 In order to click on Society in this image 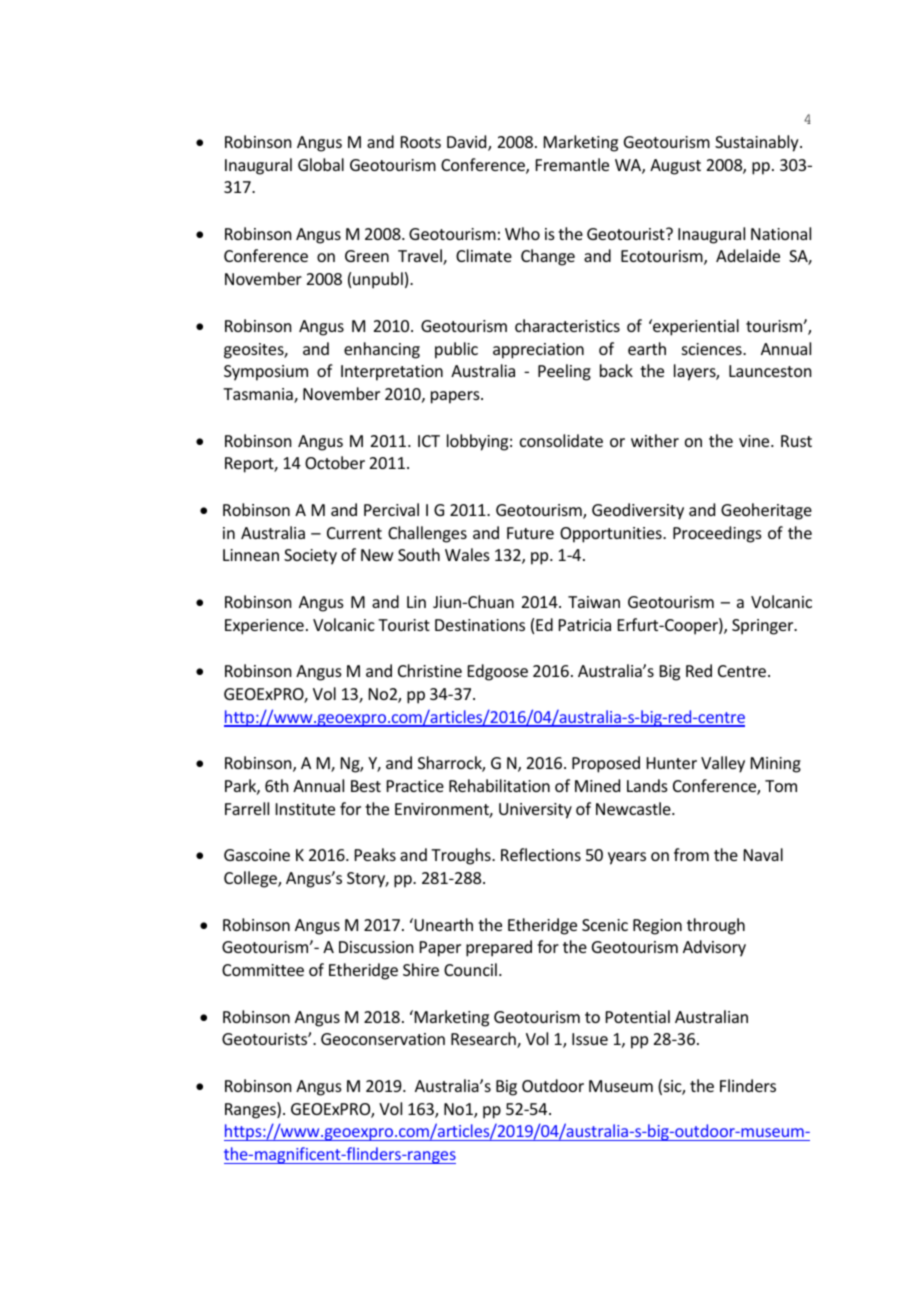, I will do `click(310, 557)`.
